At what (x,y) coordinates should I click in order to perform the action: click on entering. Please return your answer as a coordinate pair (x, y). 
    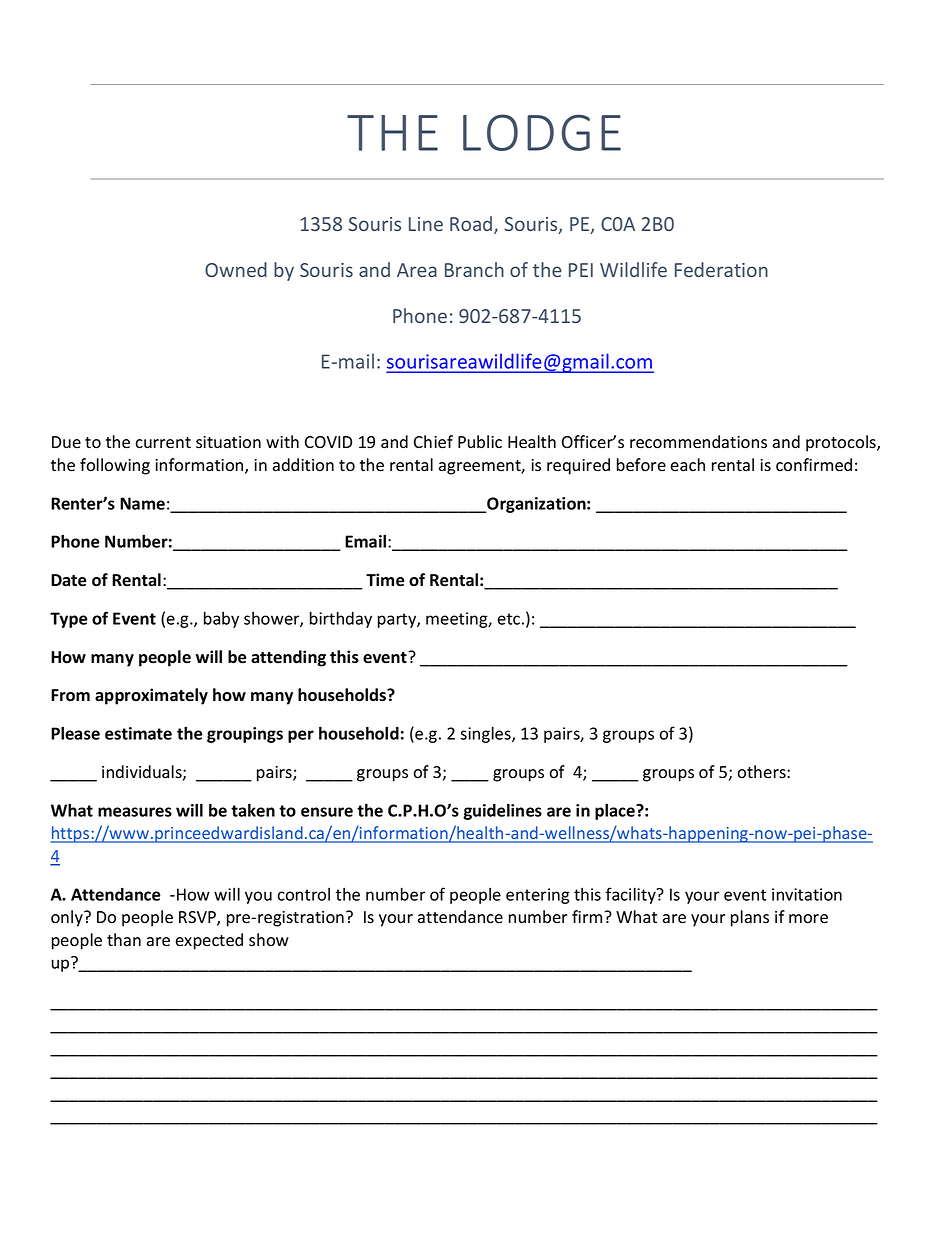
    Looking at the image, I should click on (538, 896).
